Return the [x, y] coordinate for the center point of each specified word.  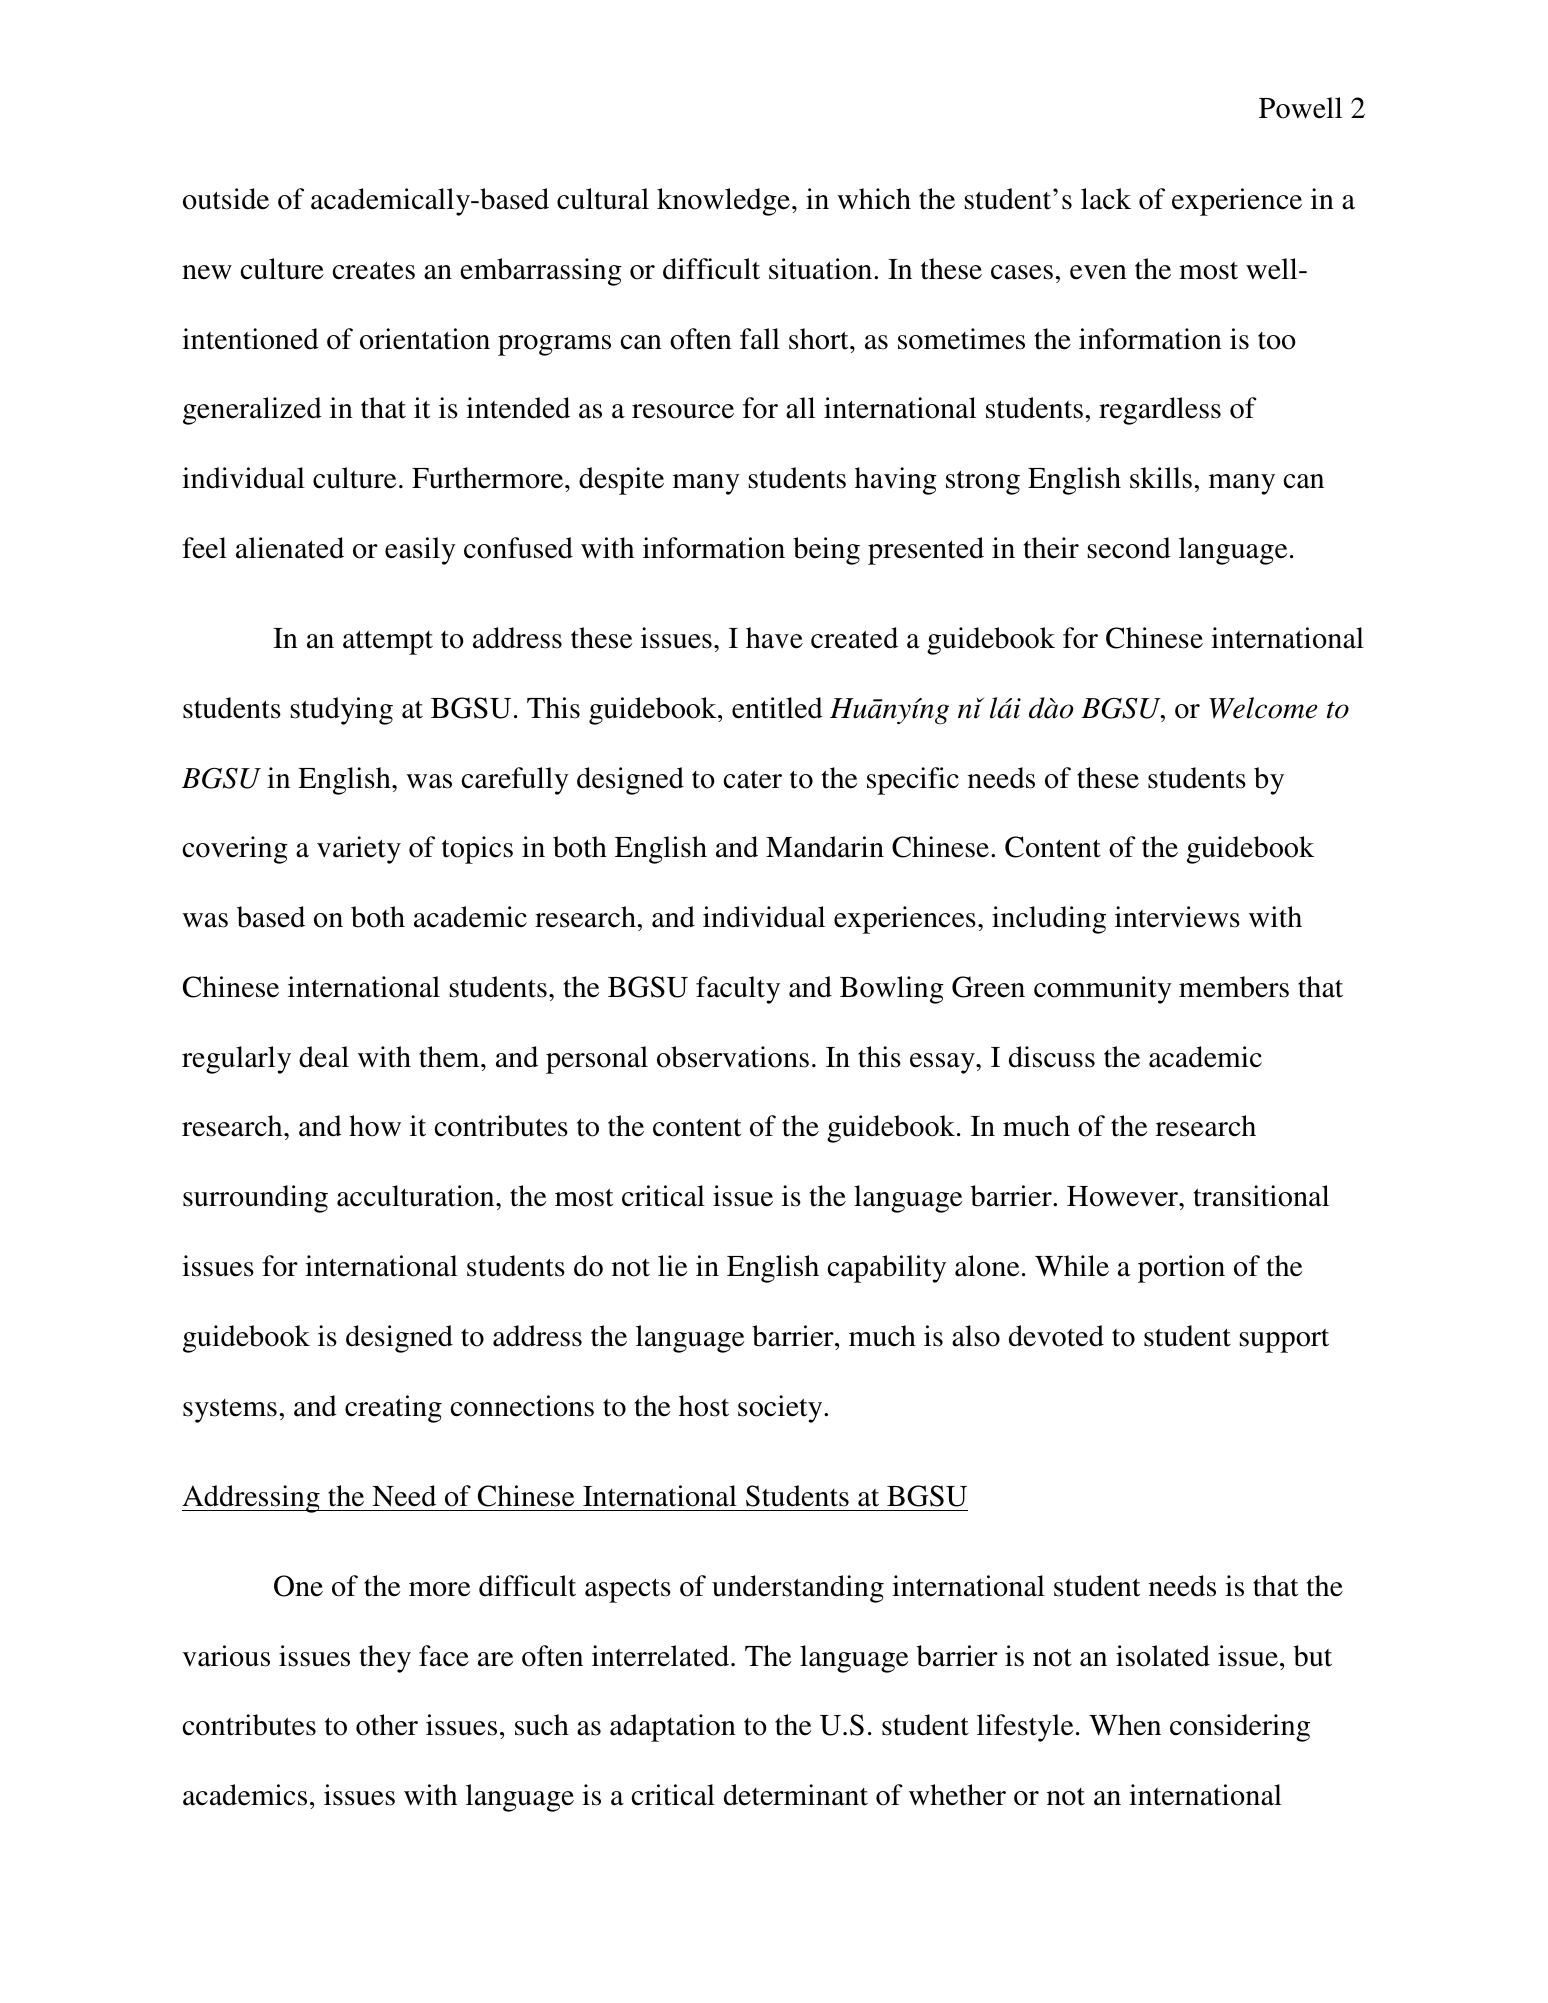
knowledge [723, 202]
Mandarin [825, 847]
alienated [290, 548]
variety [359, 850]
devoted [1056, 1336]
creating [393, 1409]
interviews [1177, 917]
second [1129, 548]
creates [373, 270]
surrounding [255, 1199]
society [781, 1409]
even [1098, 272]
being [826, 551]
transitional [1261, 1196]
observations [733, 1057]
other [387, 1725]
